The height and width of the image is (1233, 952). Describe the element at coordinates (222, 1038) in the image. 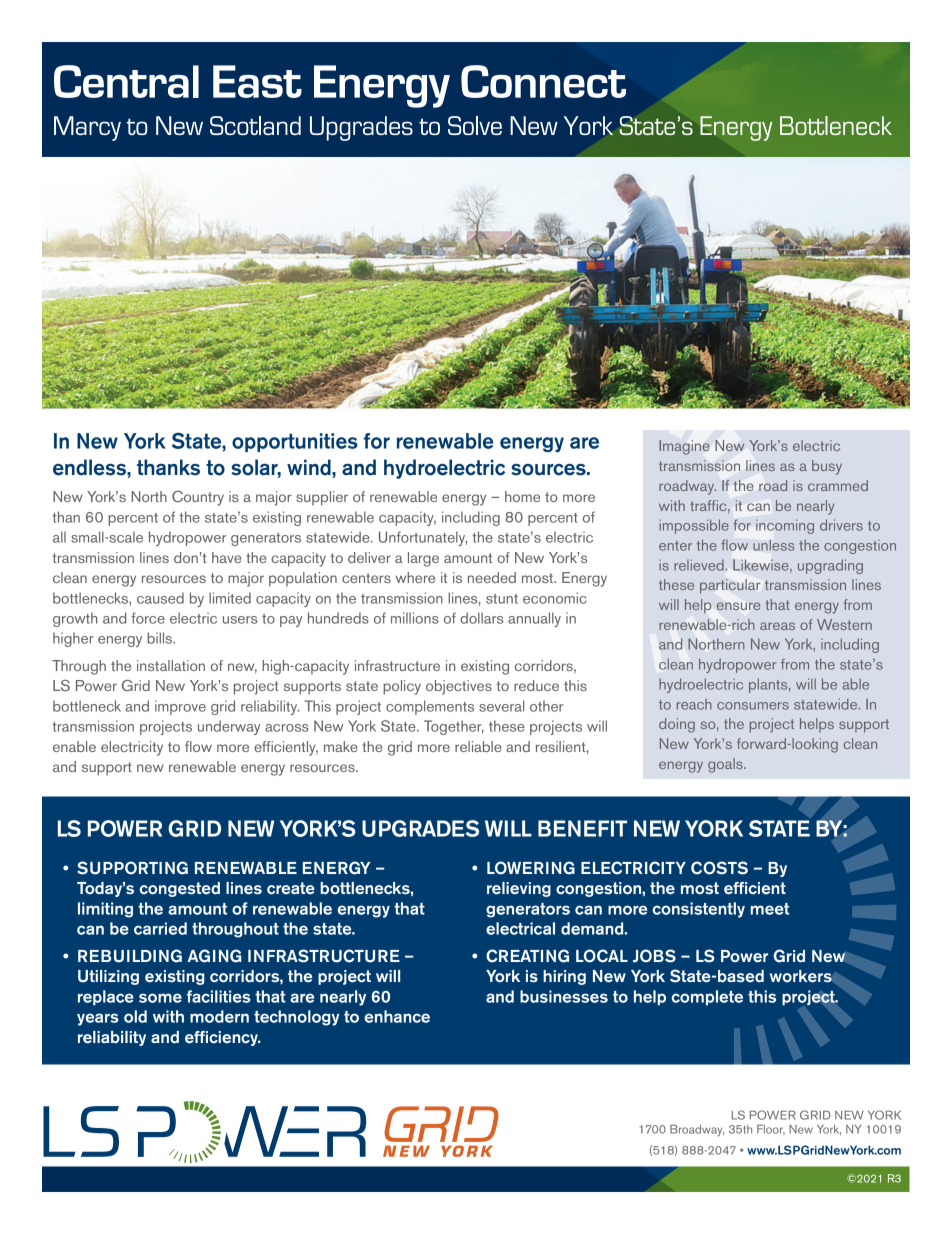

I see `efficiency` at that location.
